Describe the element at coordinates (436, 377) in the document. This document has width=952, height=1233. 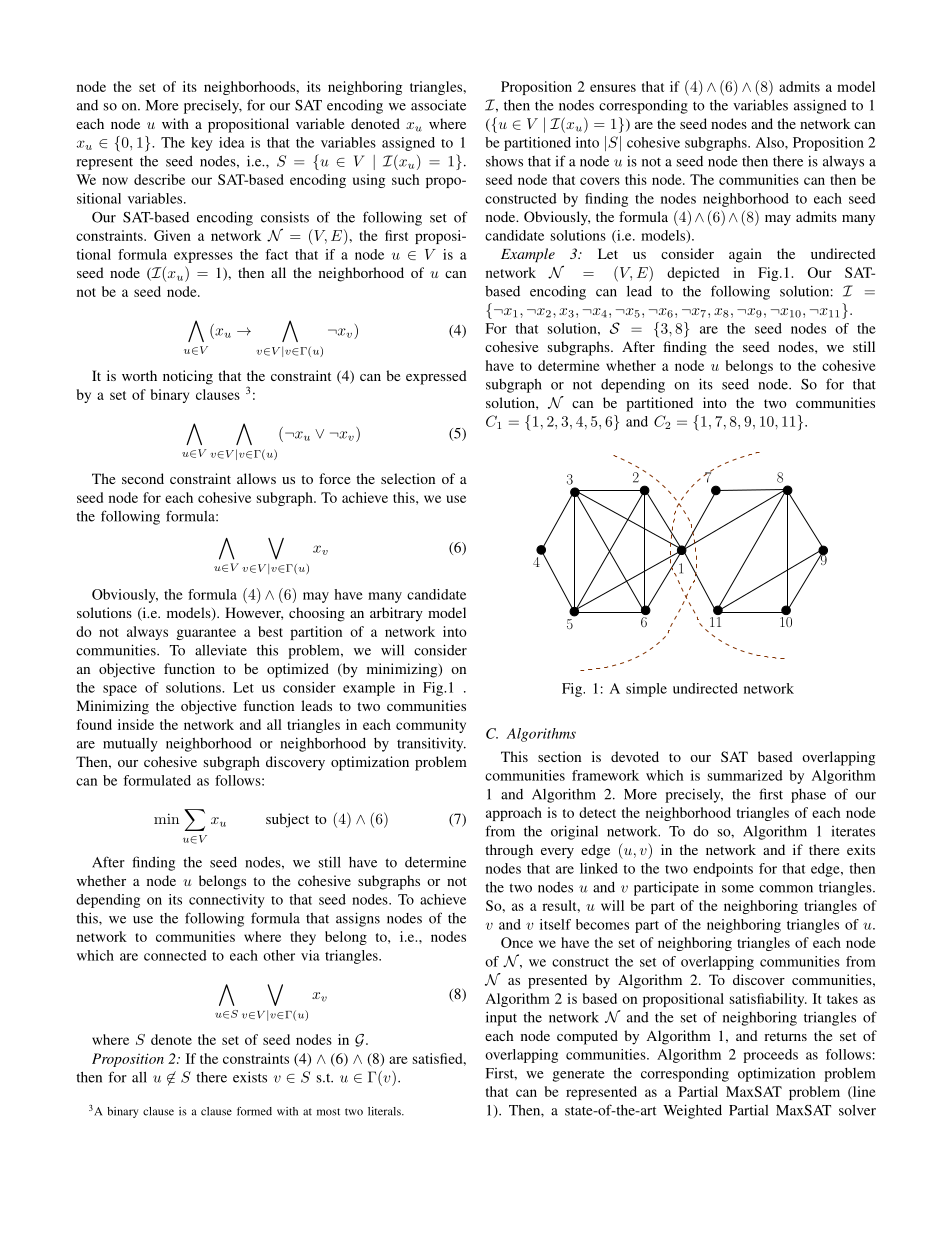
I see `expressed` at that location.
